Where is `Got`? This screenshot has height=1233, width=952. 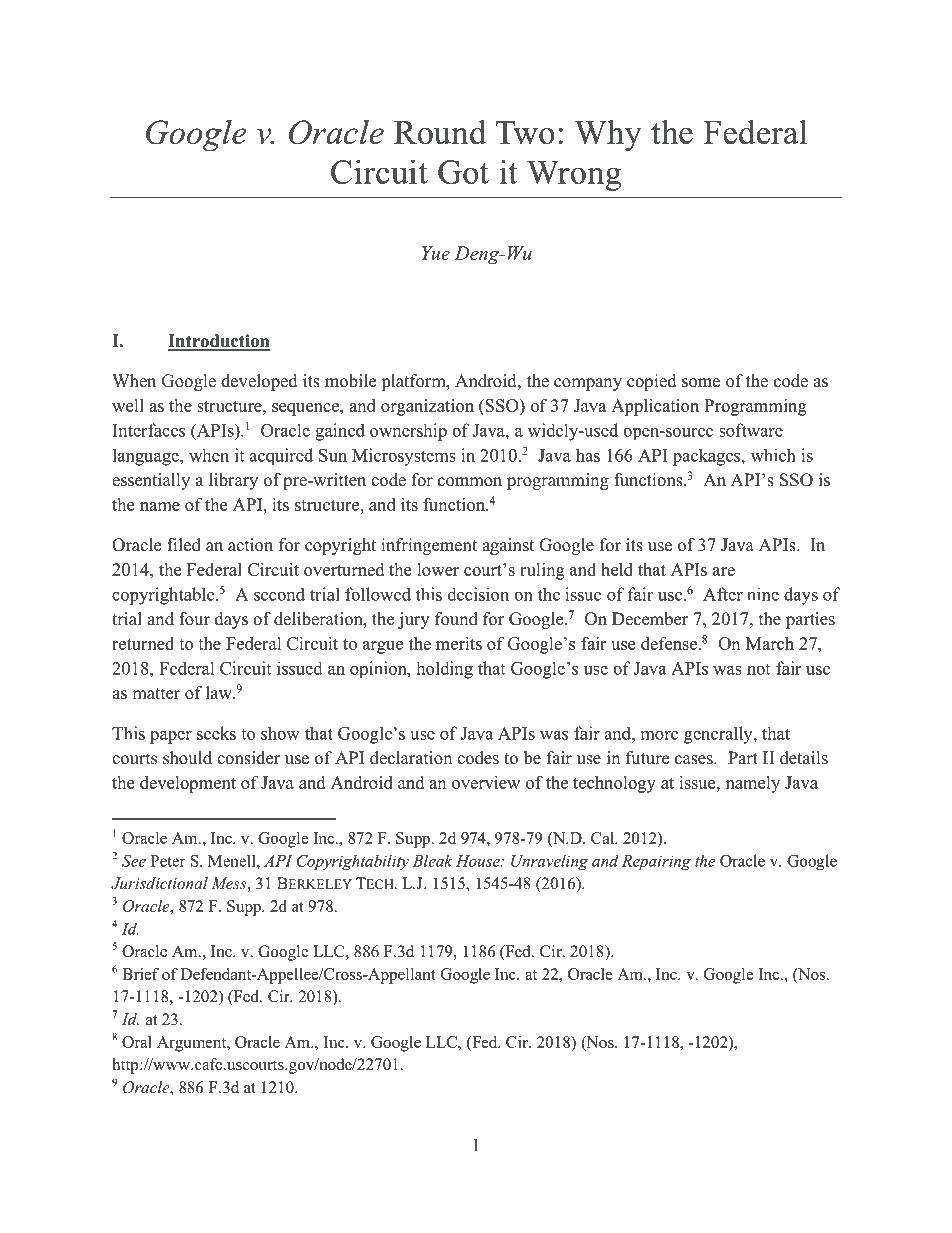
Got is located at coordinates (463, 172).
